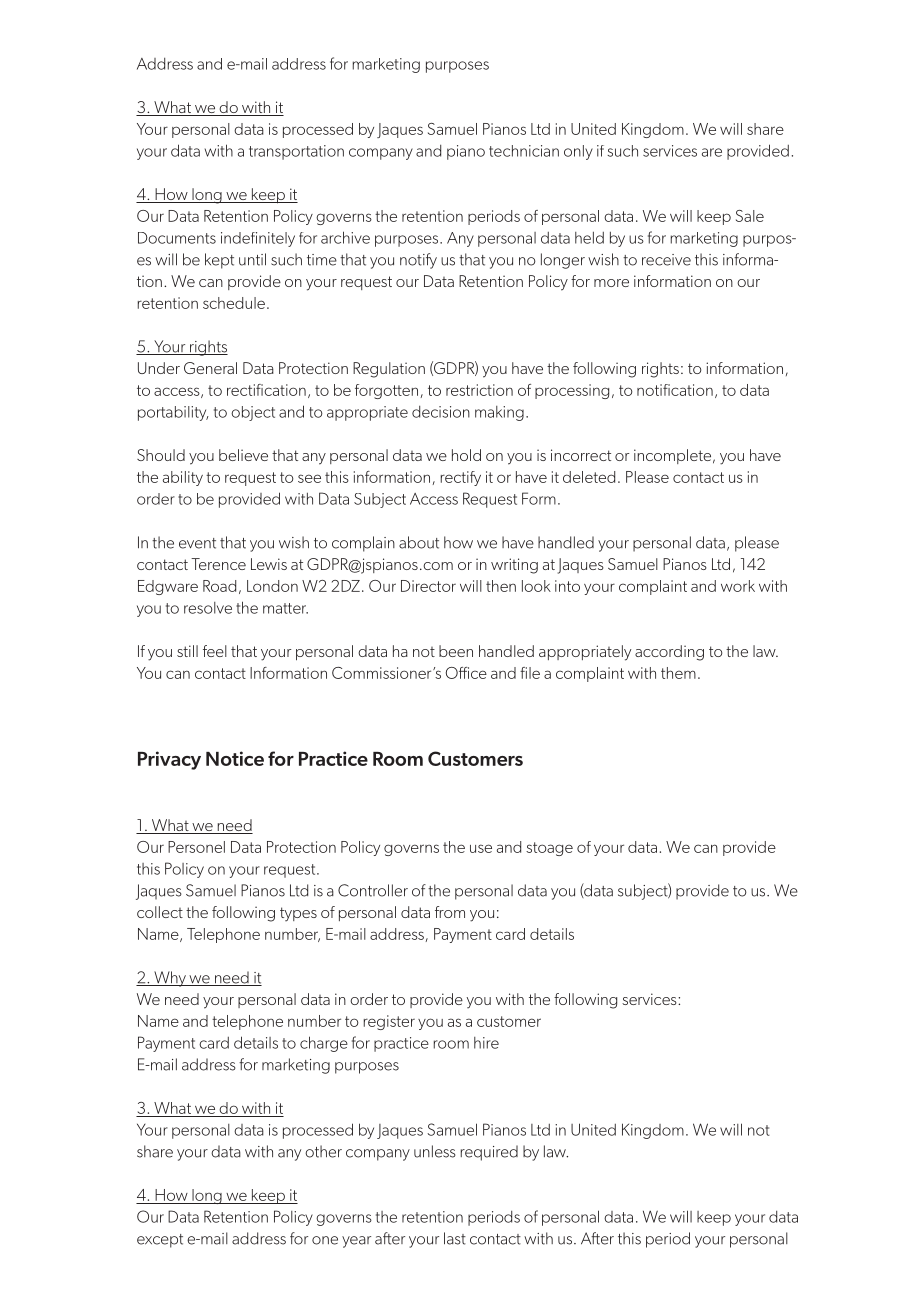  I want to click on use, so click(481, 848).
